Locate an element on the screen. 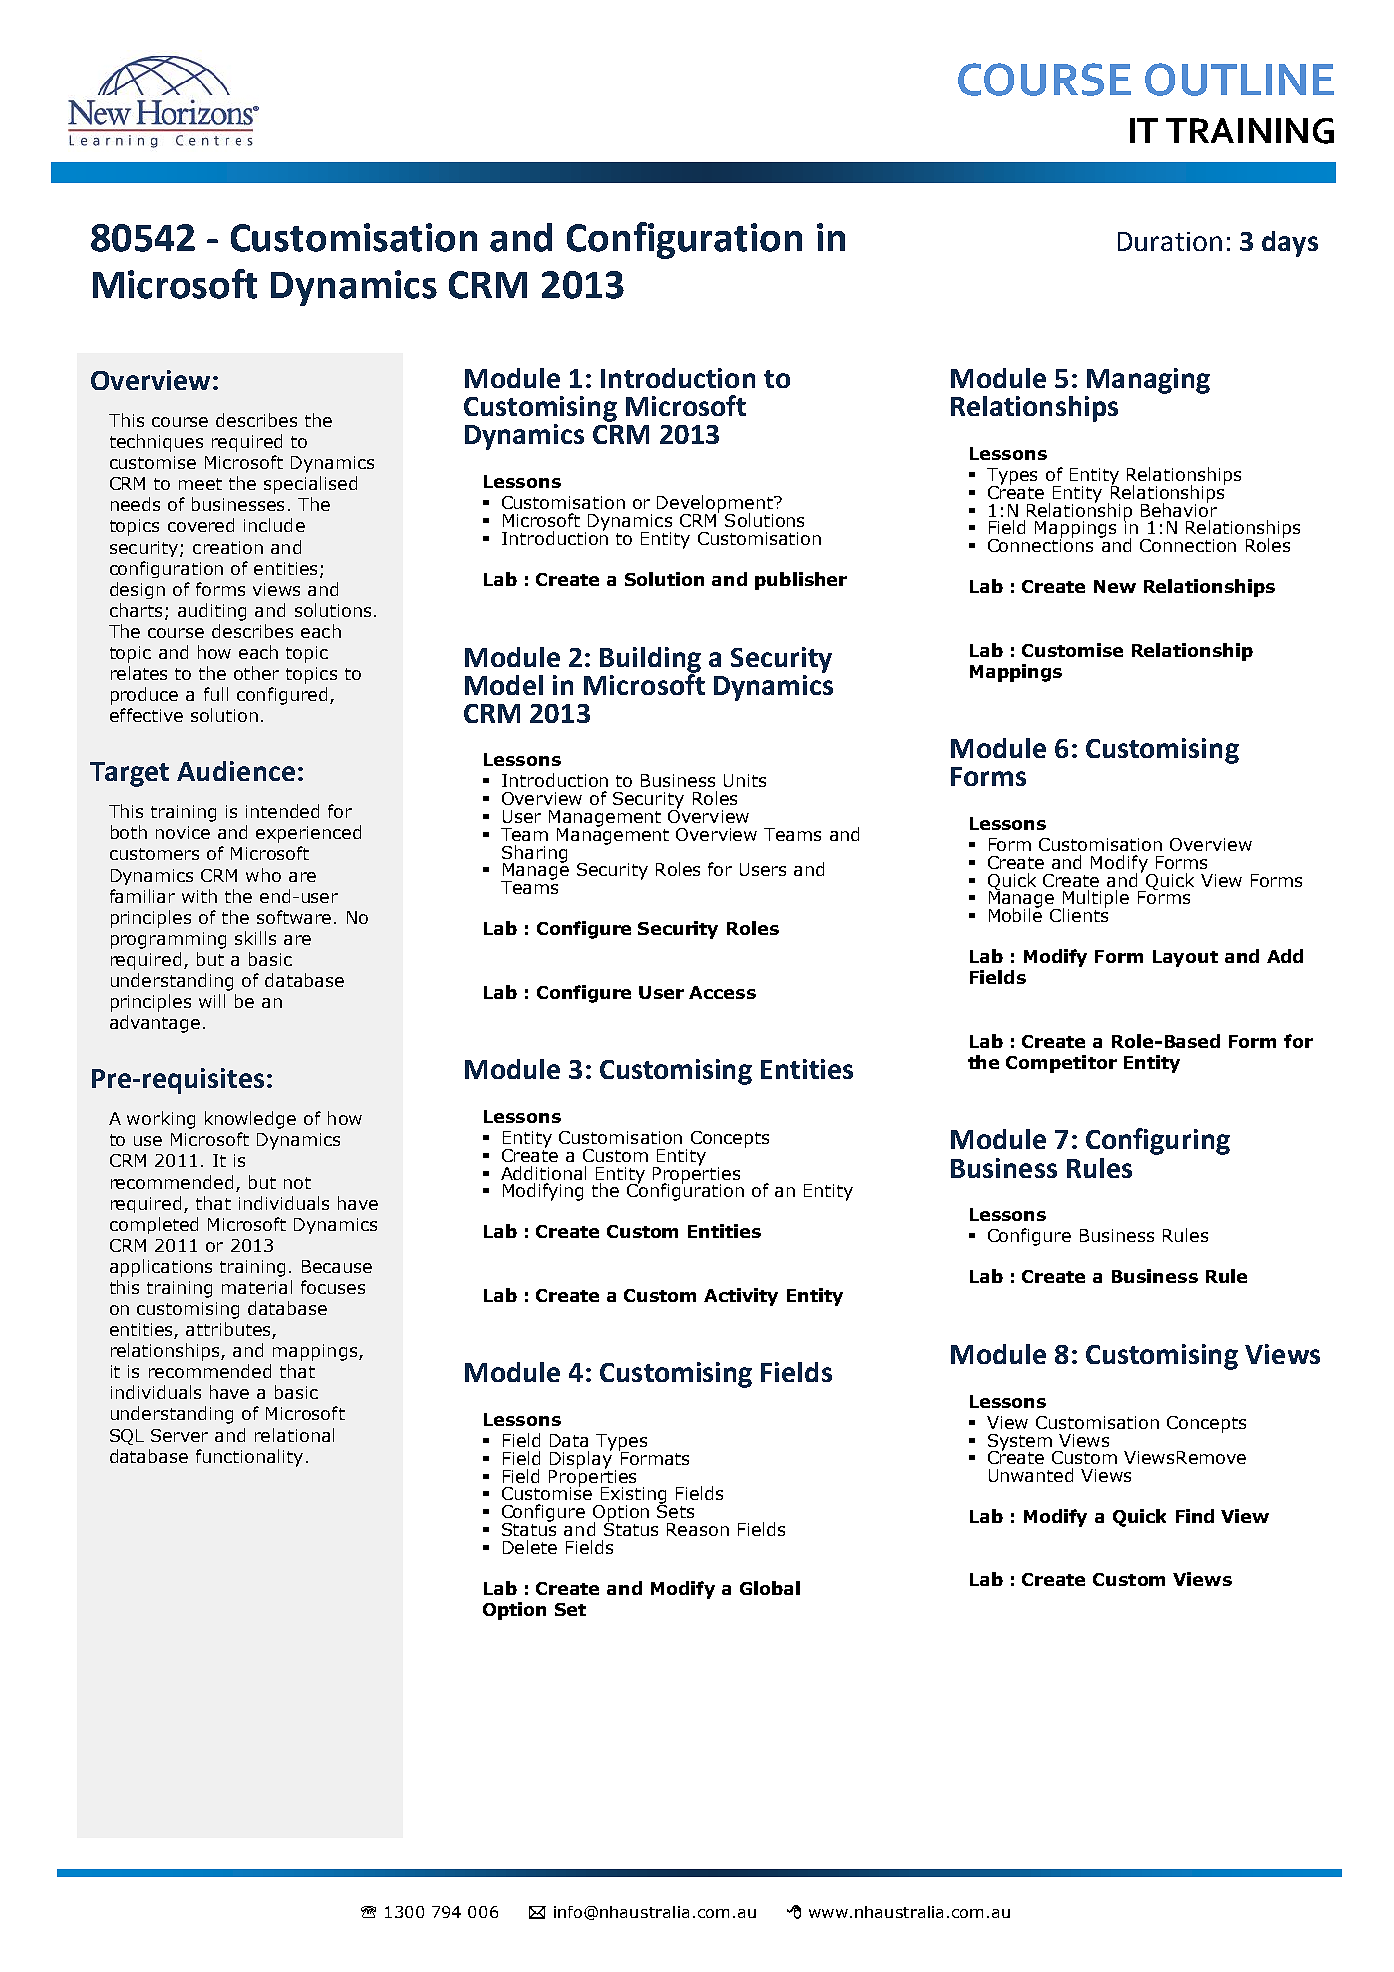  Reason is located at coordinates (698, 1529).
